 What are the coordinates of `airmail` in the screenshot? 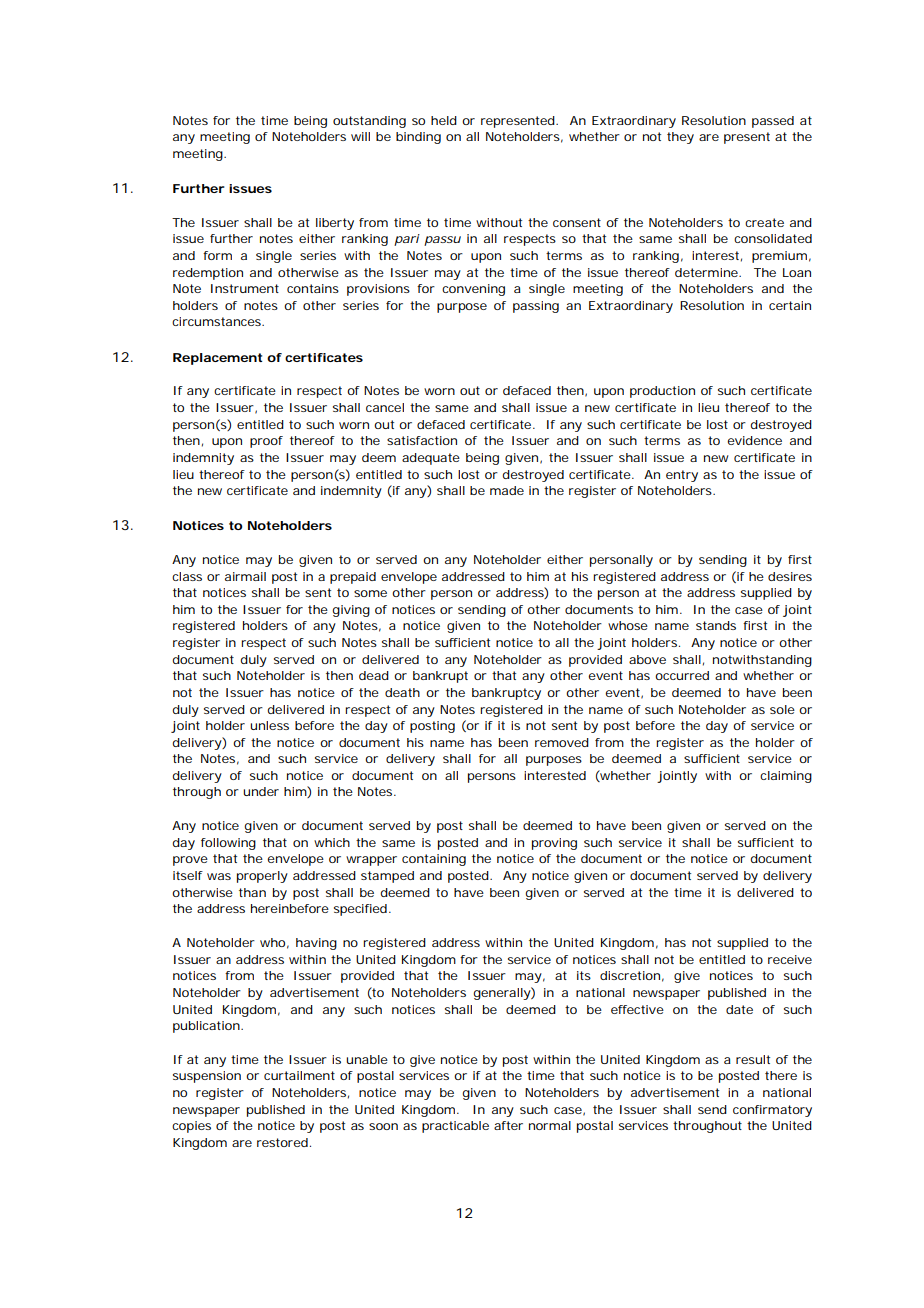 It's located at (245, 576).
